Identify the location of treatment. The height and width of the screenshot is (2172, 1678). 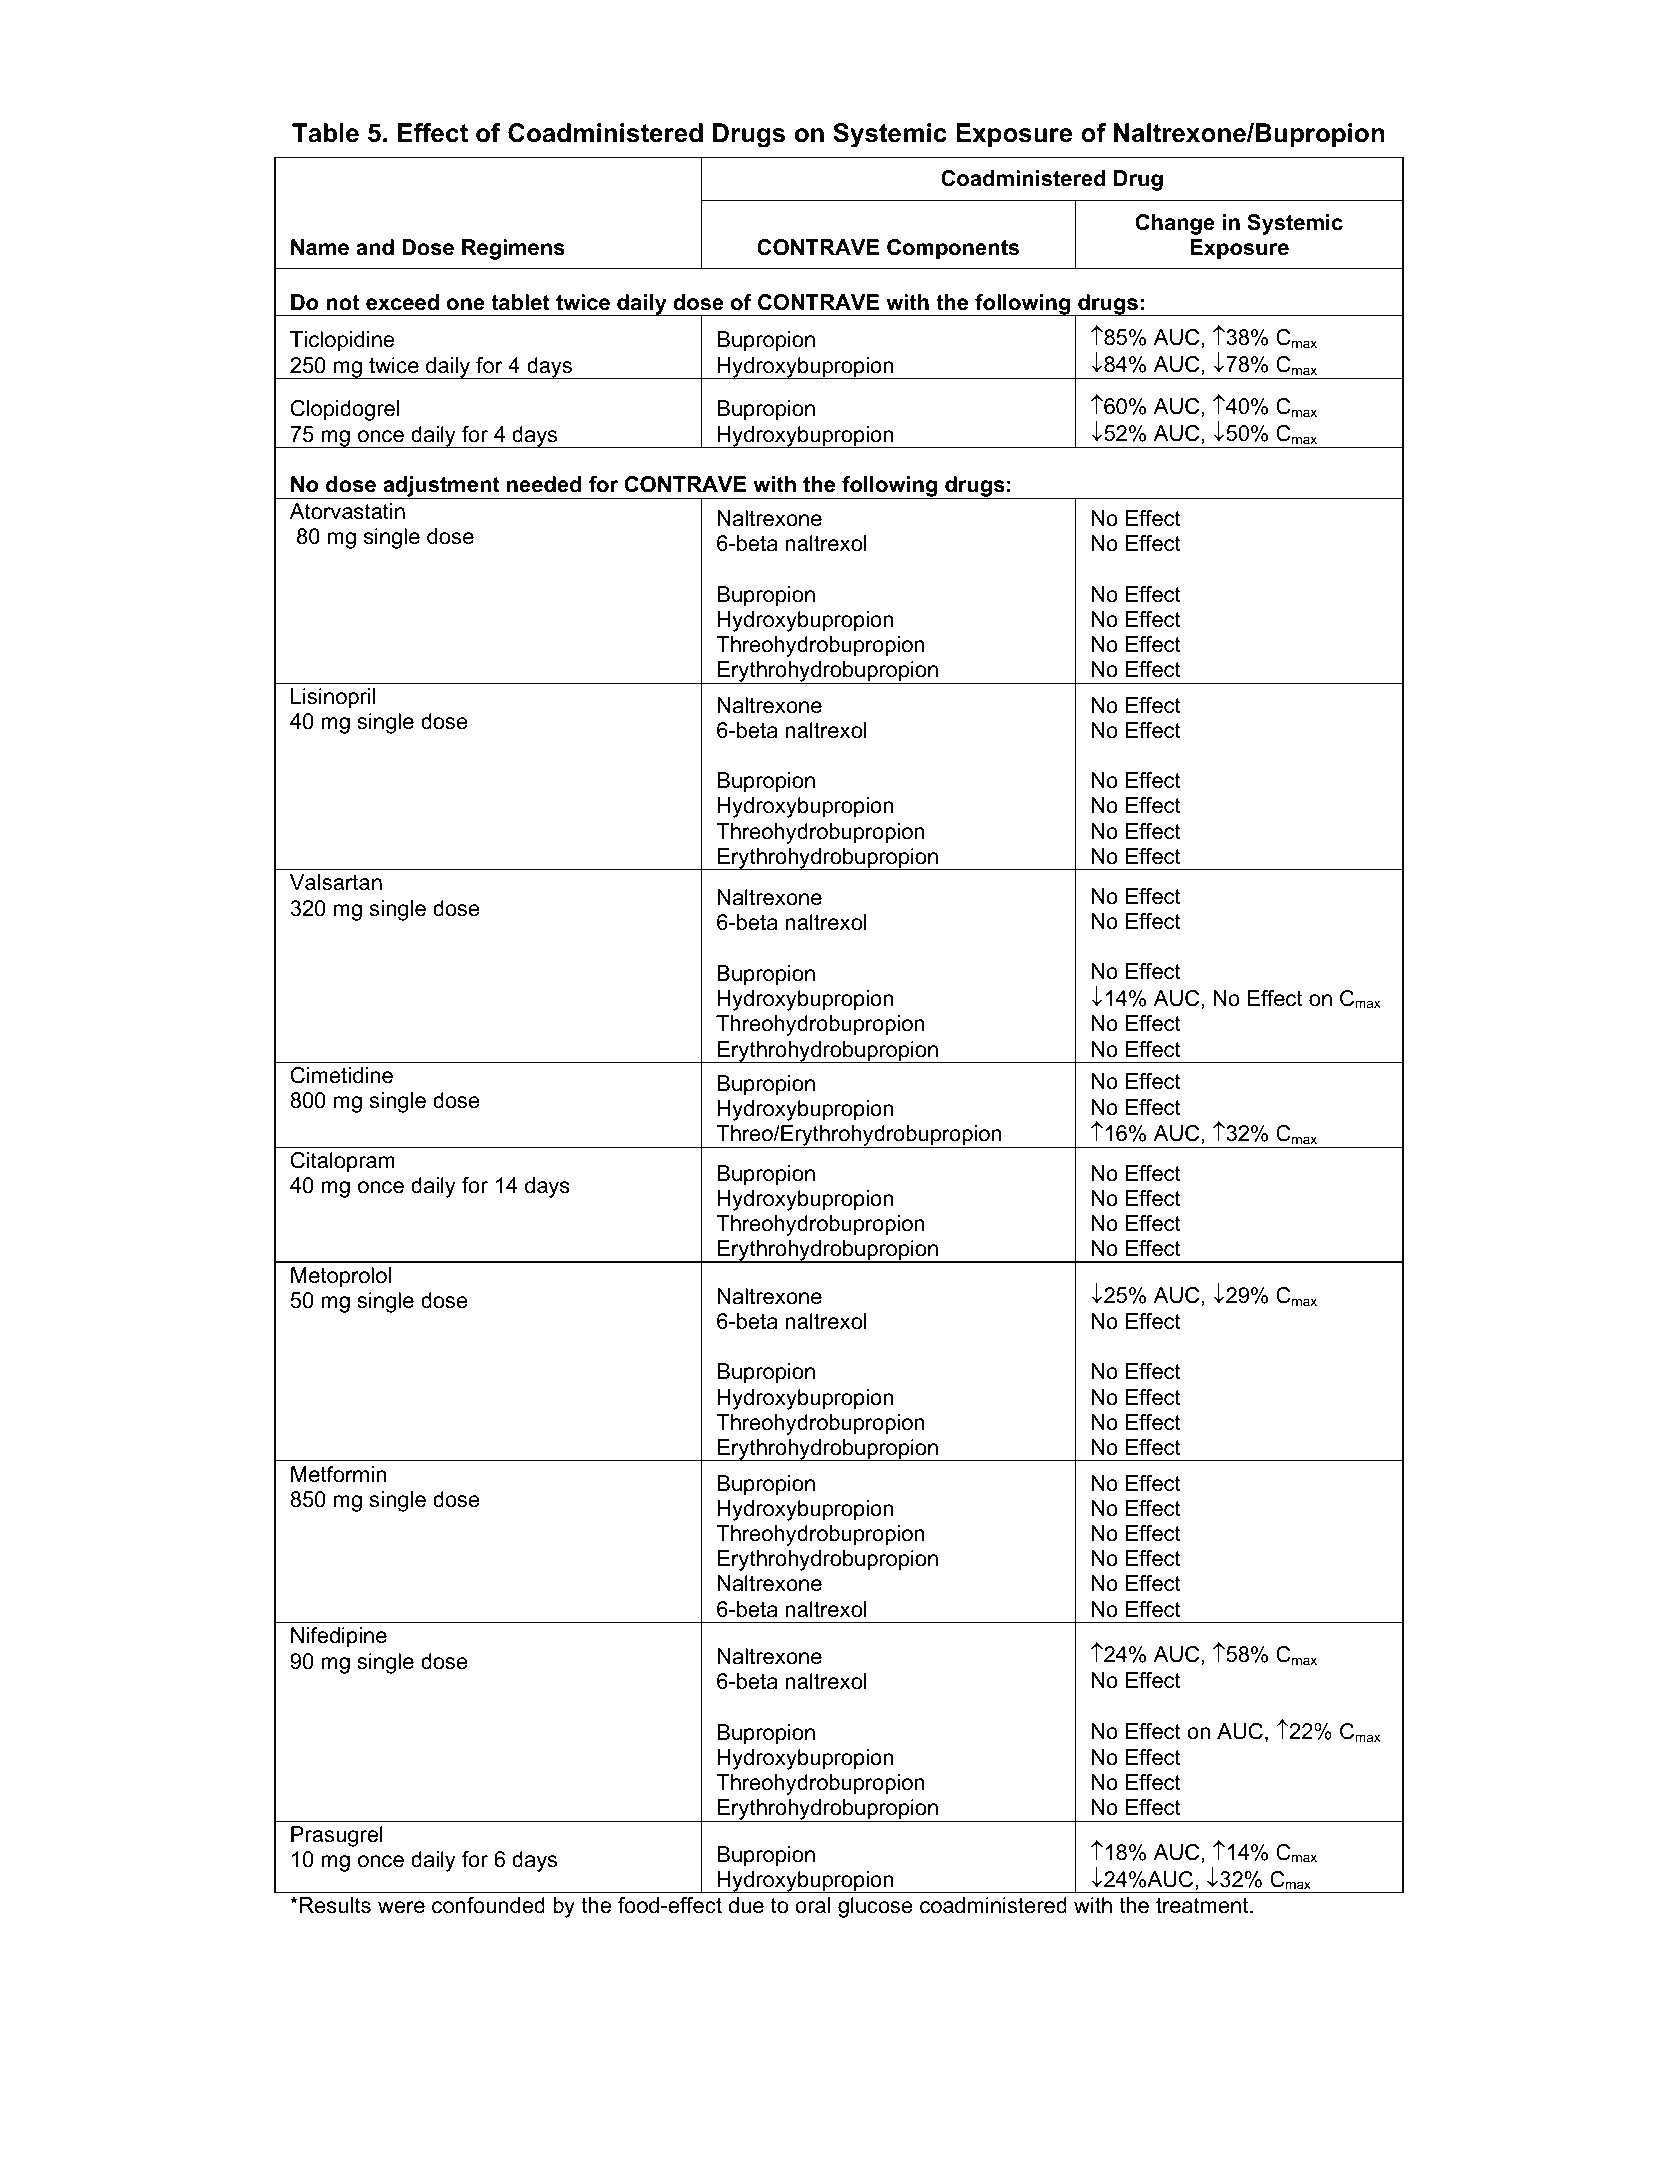
(1203, 1906).
